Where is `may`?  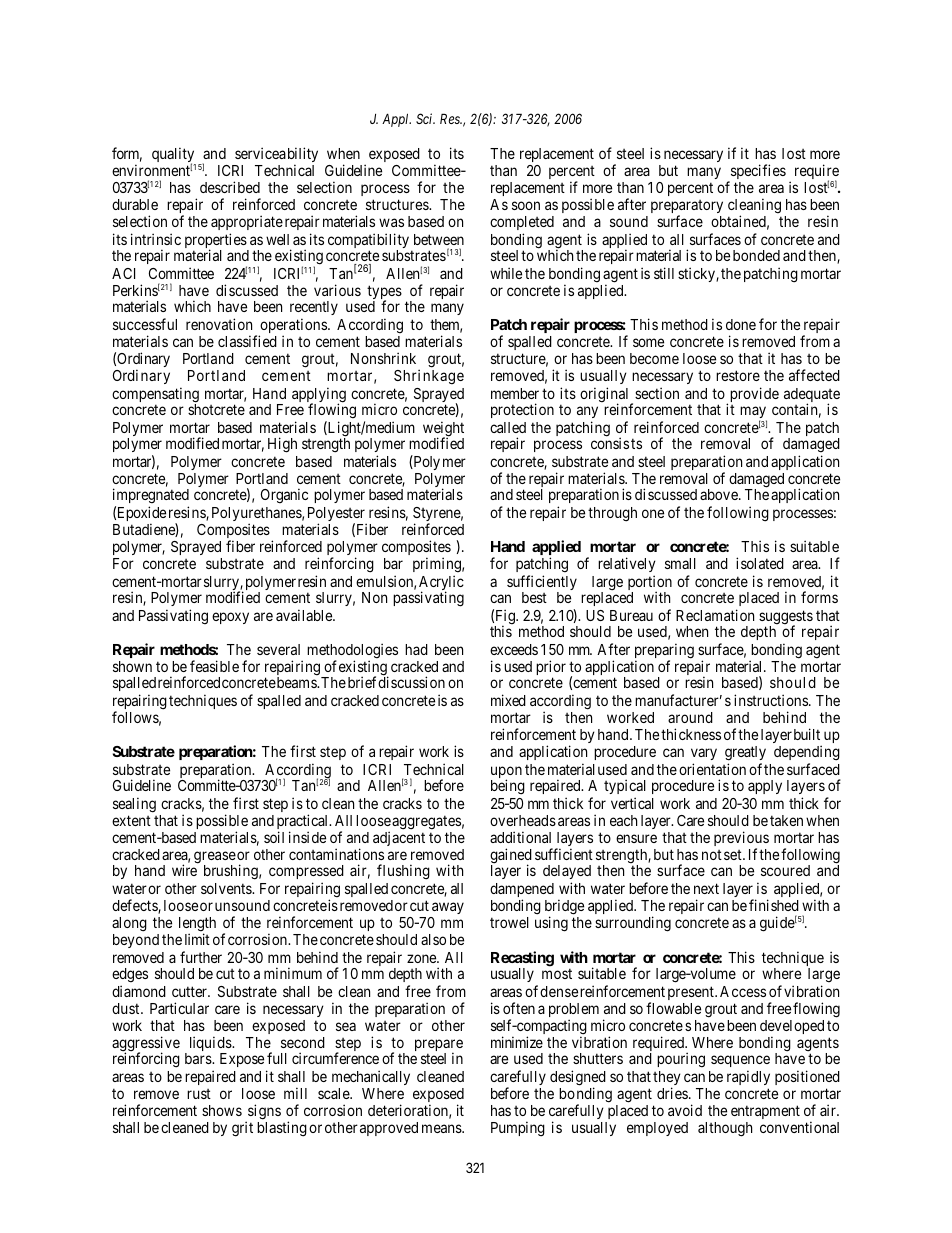
may is located at coordinates (753, 413).
